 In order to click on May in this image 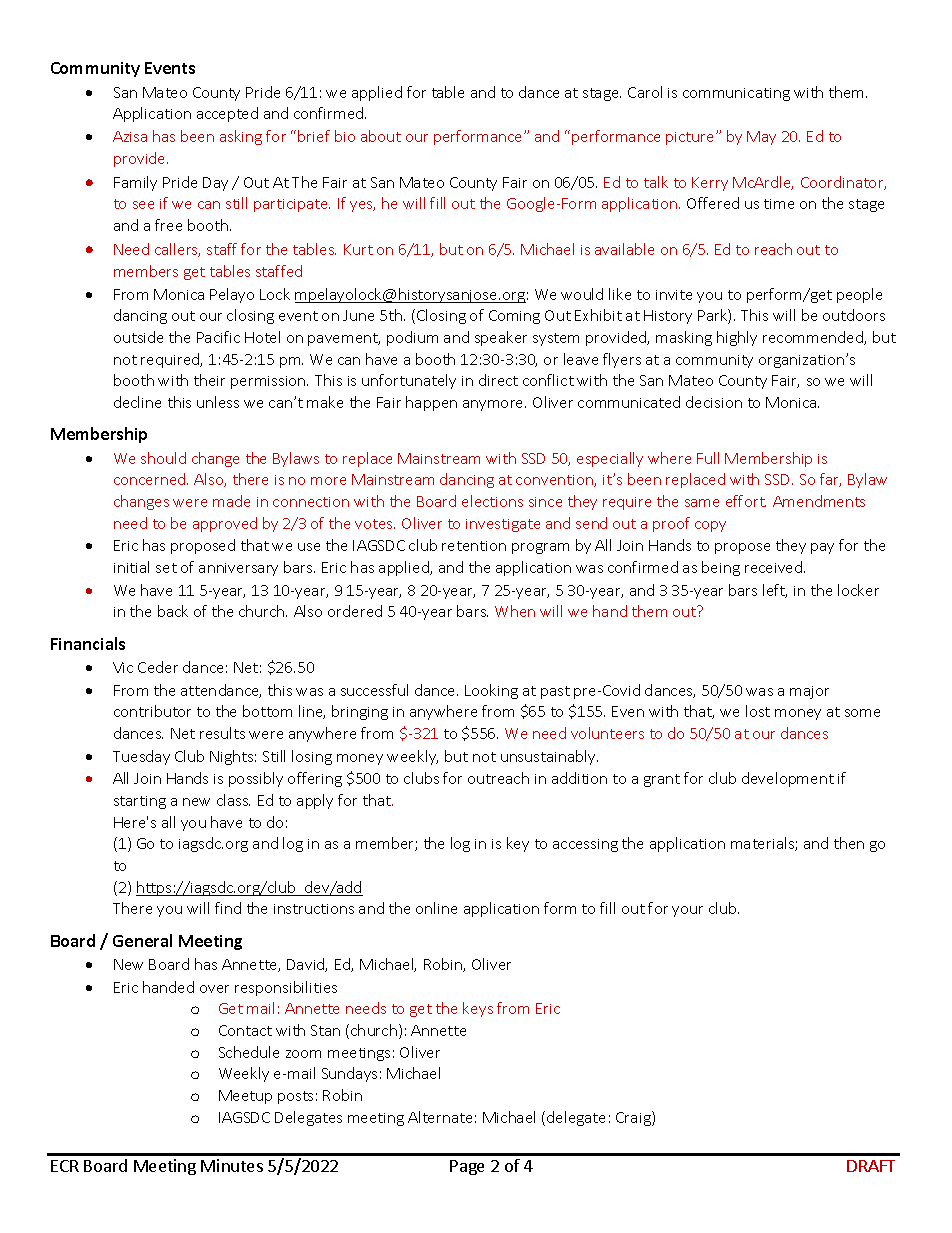, I will do `click(761, 138)`.
